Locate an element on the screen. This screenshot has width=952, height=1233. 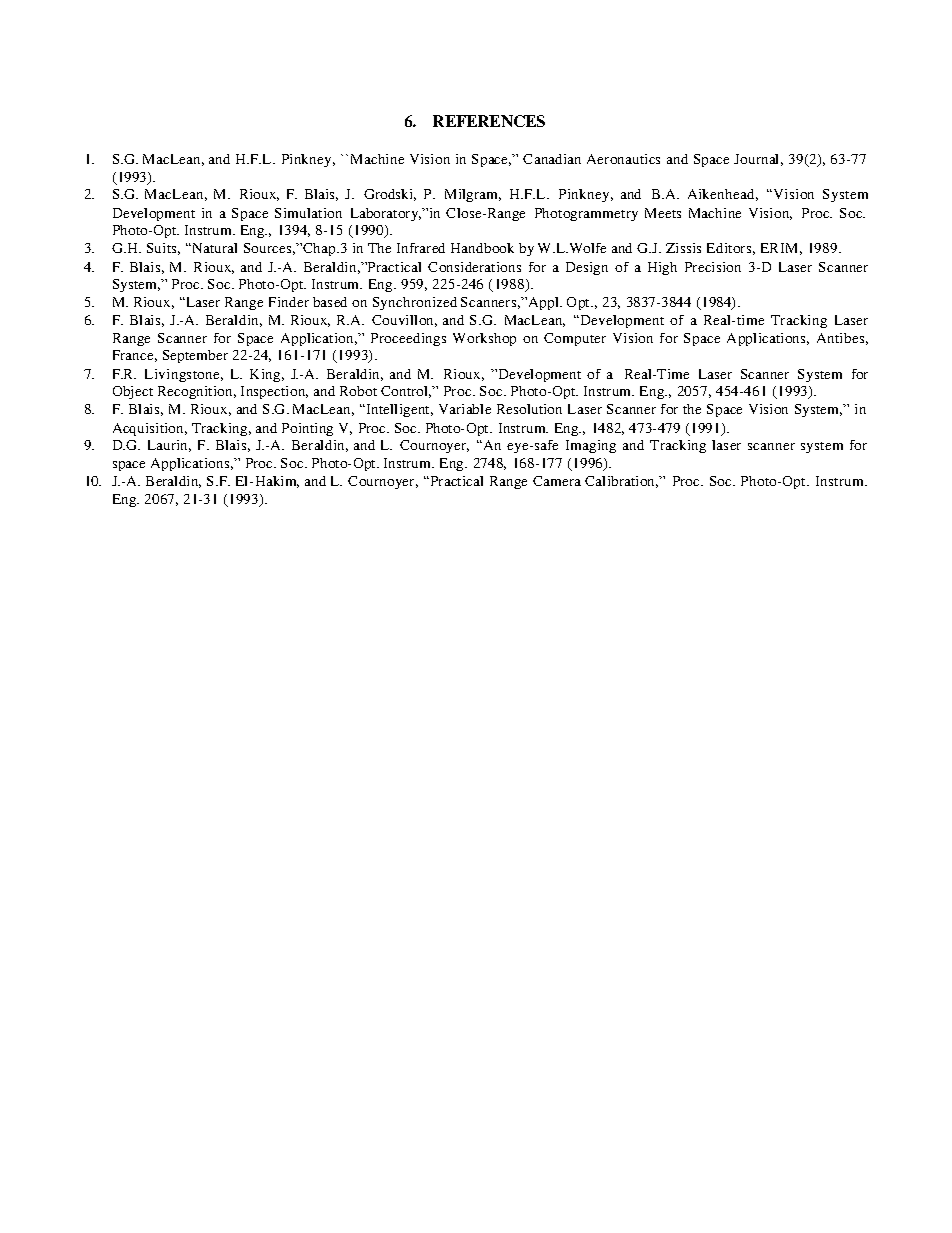
Synchronized is located at coordinates (415, 303).
